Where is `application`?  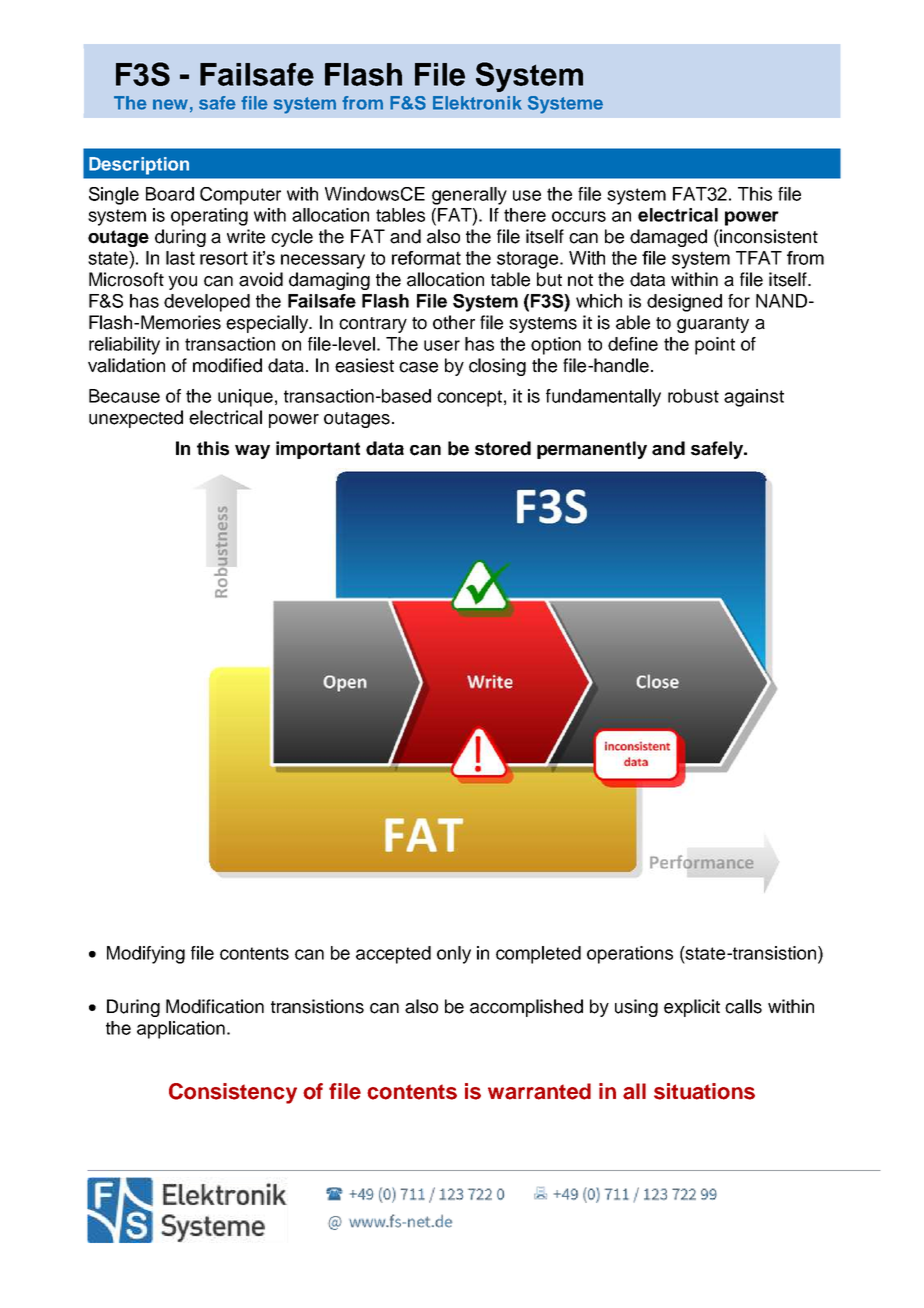 application is located at coordinates (181, 1030).
